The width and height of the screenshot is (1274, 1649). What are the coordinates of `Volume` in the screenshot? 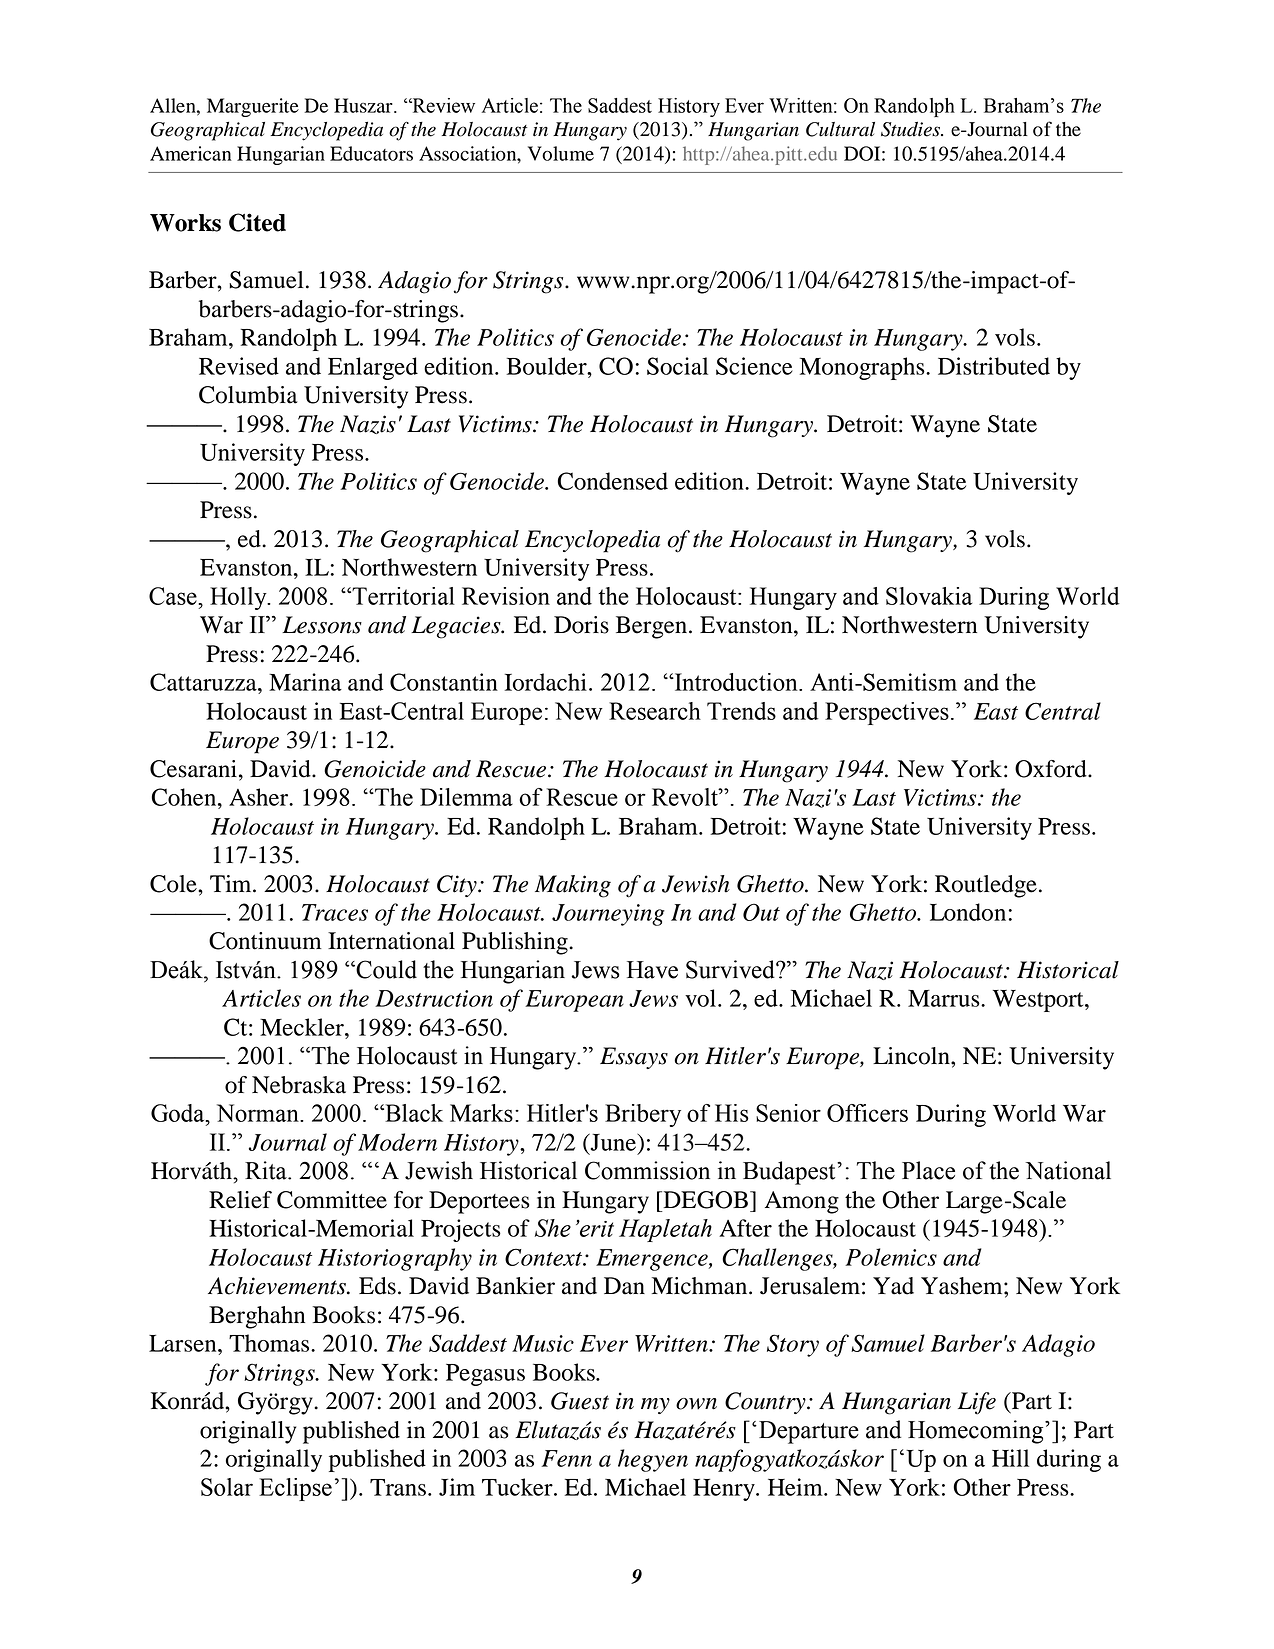 It's located at (561, 153).
